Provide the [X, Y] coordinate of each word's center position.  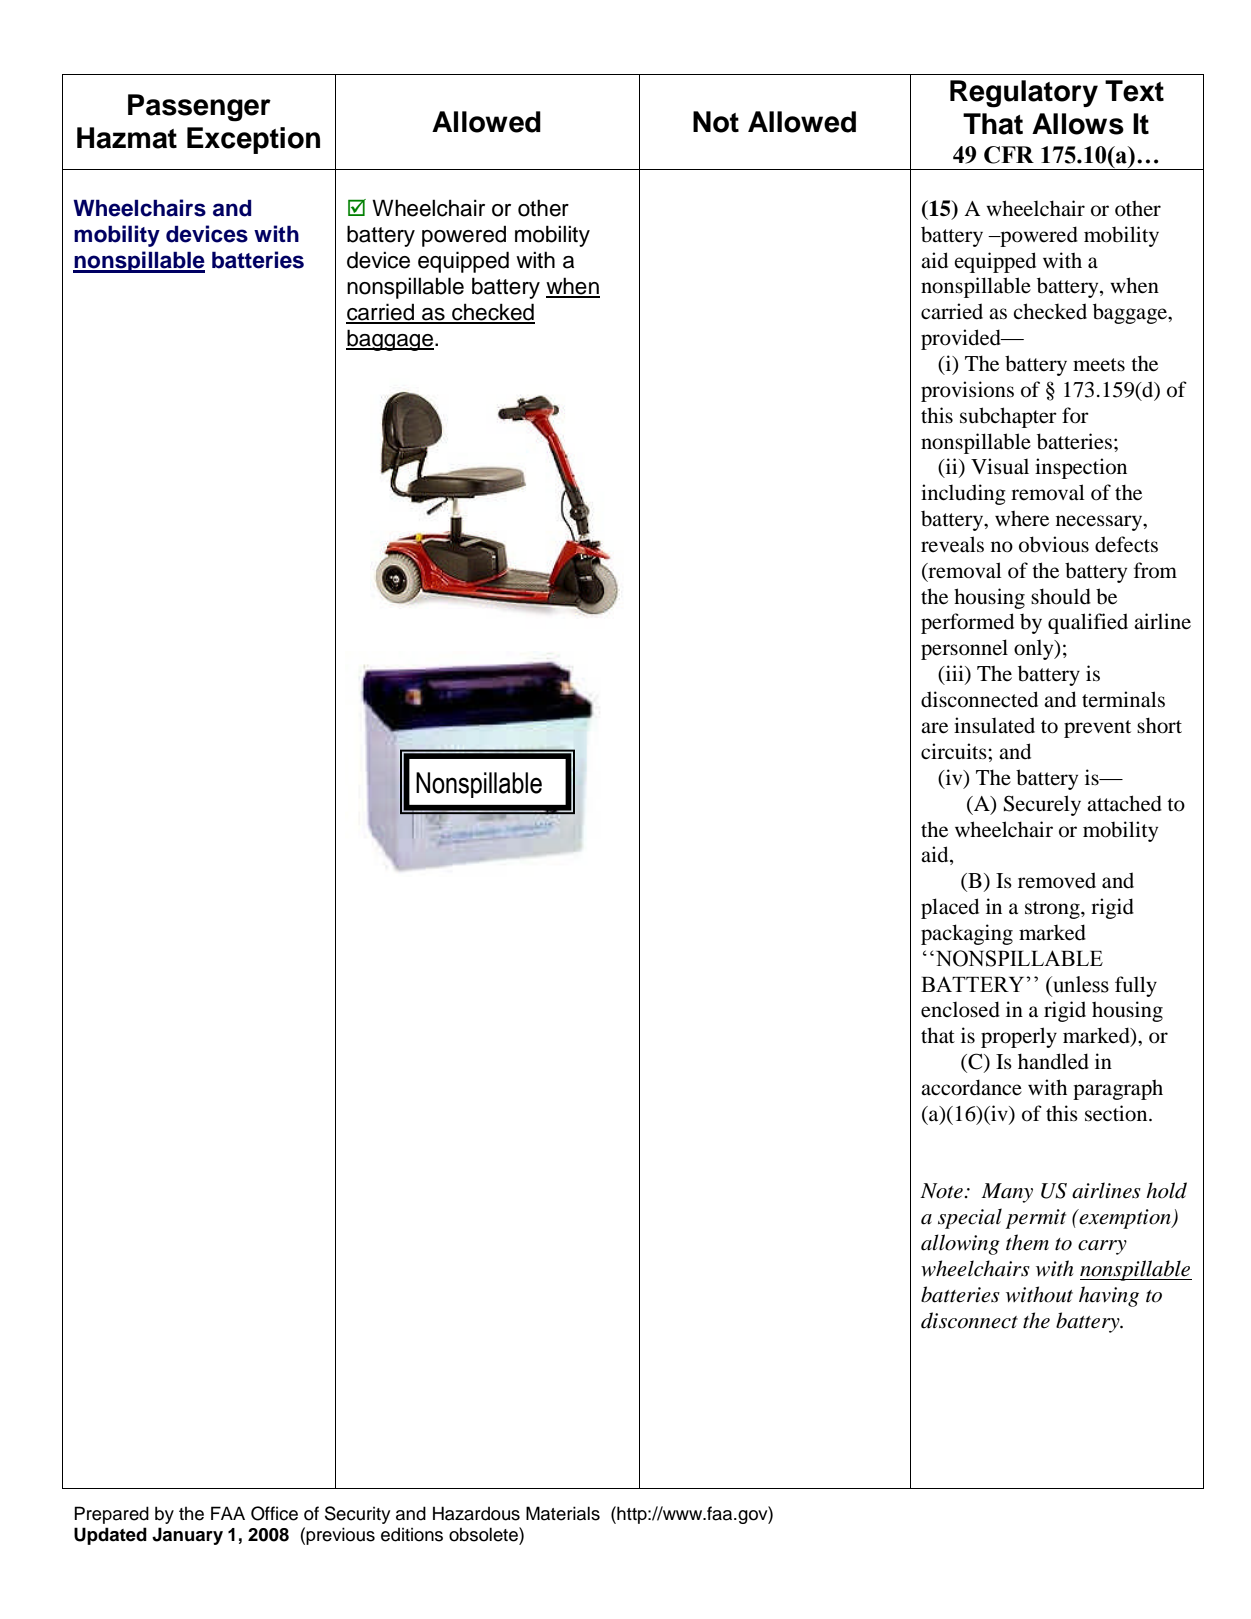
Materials [563, 1513]
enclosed [960, 1009]
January [187, 1536]
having [1109, 1296]
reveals [952, 544]
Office [274, 1513]
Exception [253, 140]
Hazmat [127, 138]
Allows [1078, 124]
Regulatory [1024, 94]
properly [1019, 1037]
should [1061, 596]
